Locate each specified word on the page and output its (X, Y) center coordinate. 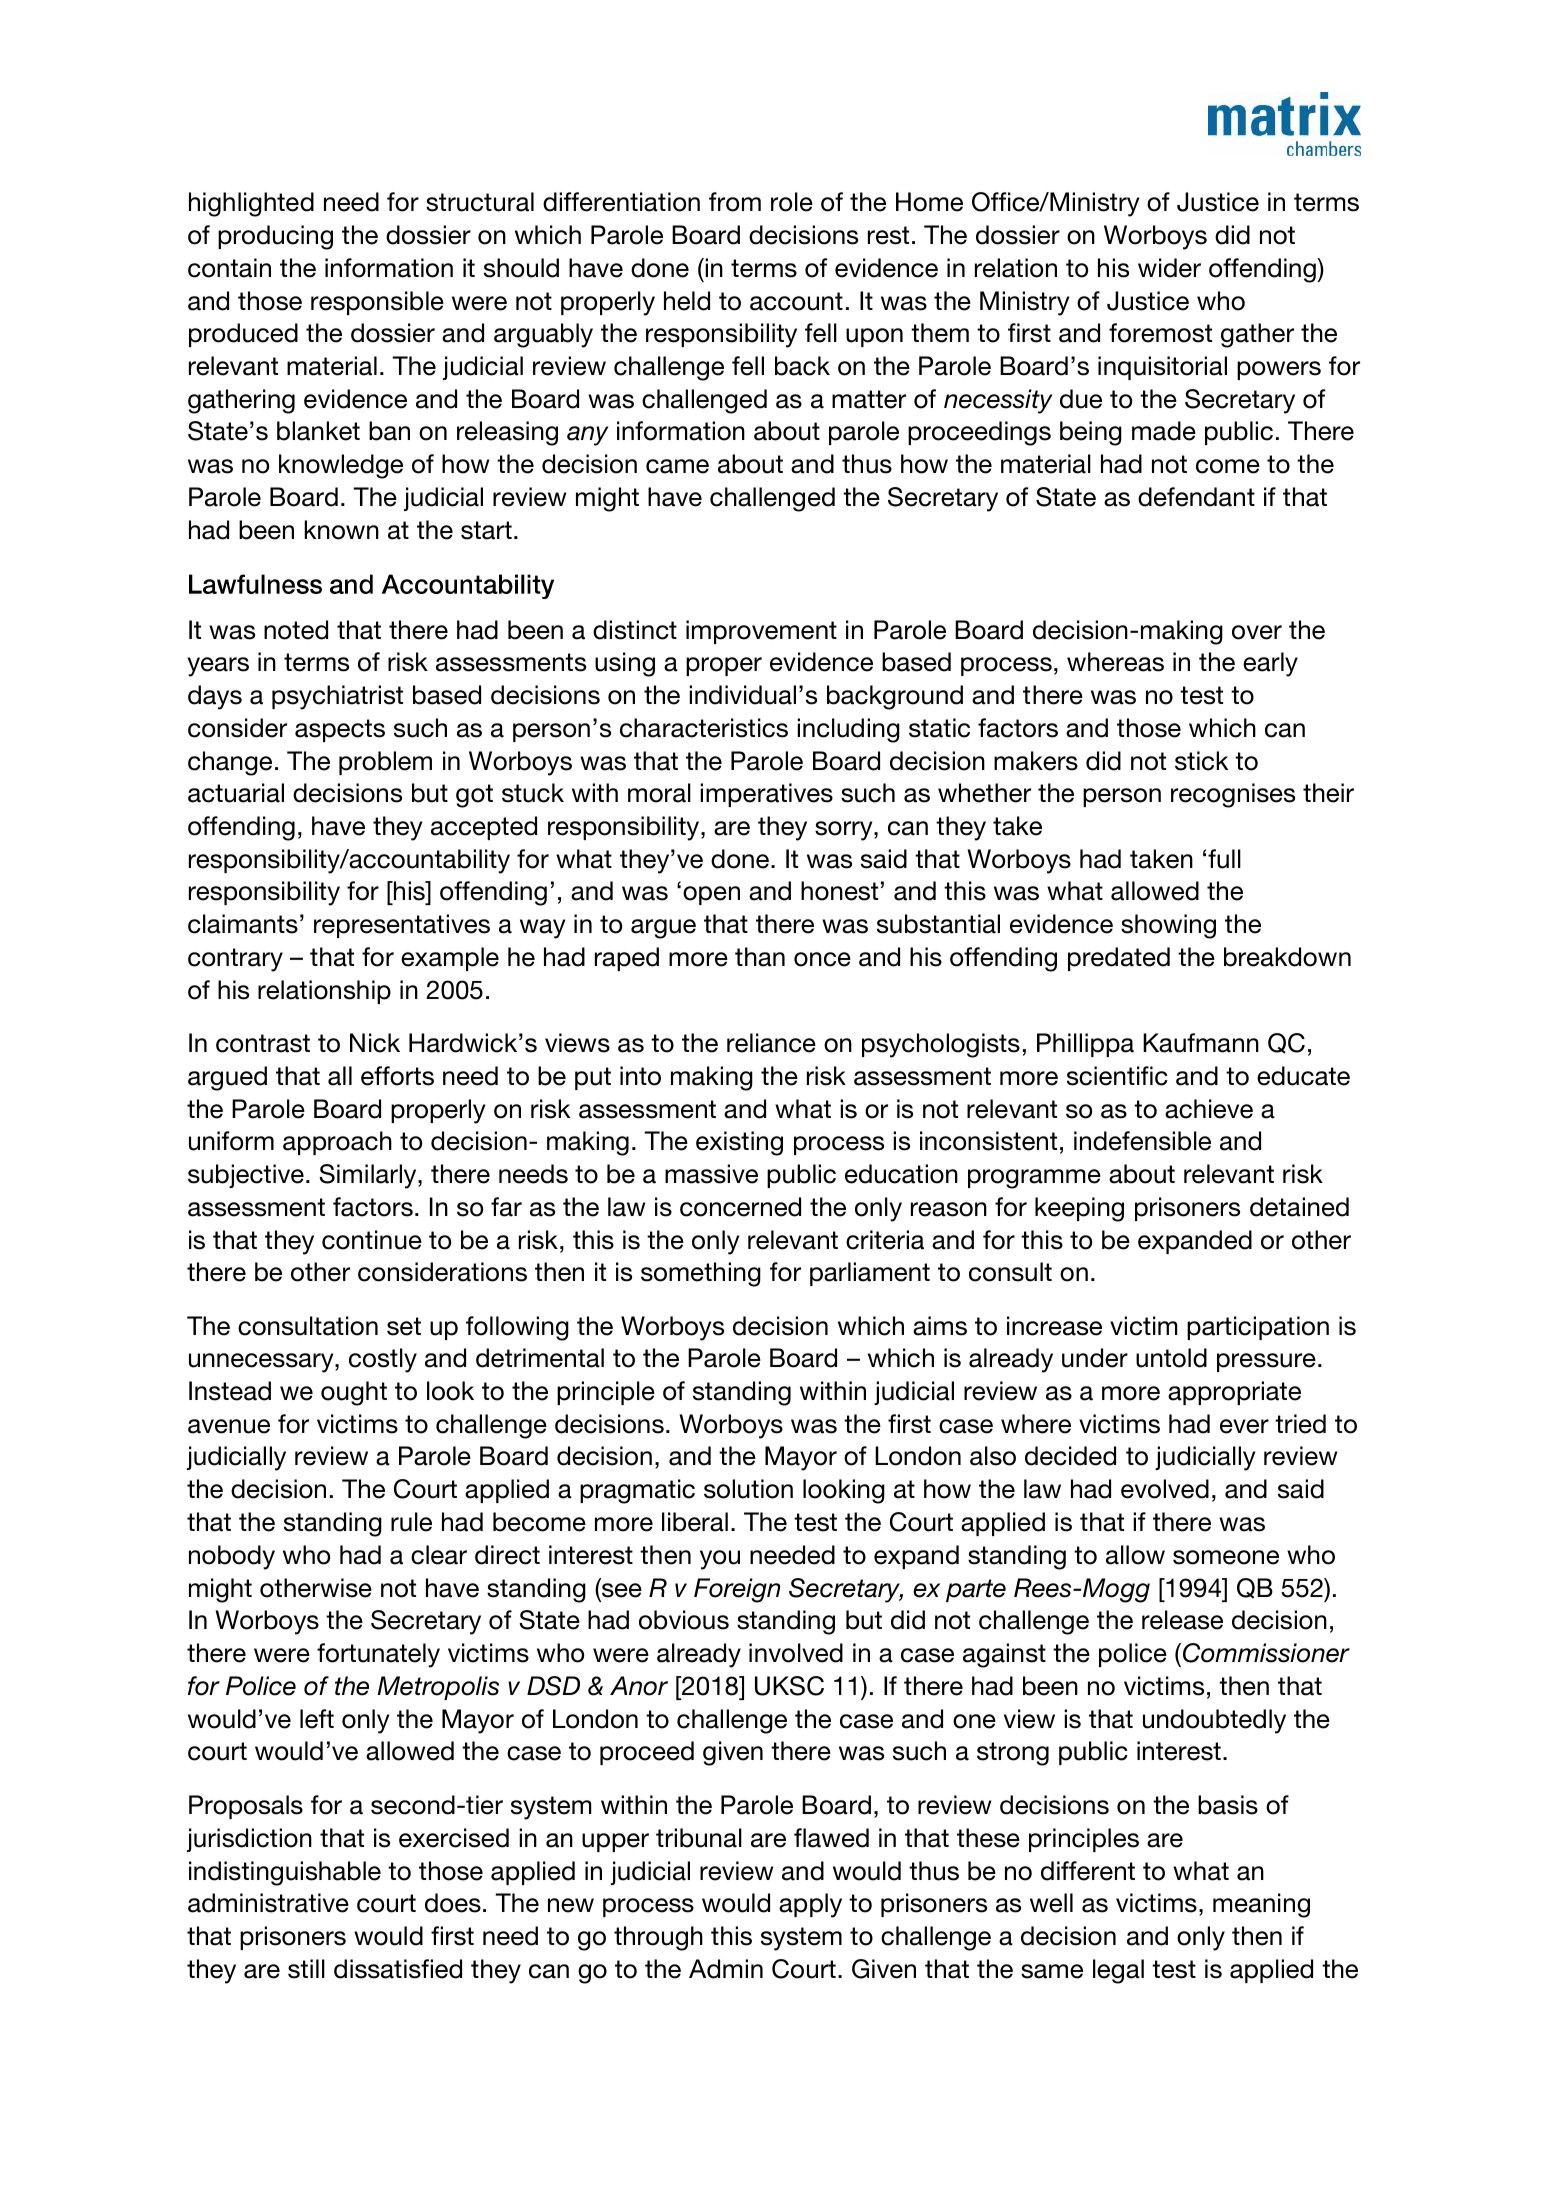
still (306, 1969)
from (735, 202)
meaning (1261, 1905)
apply (810, 1905)
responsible (377, 303)
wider (1169, 268)
